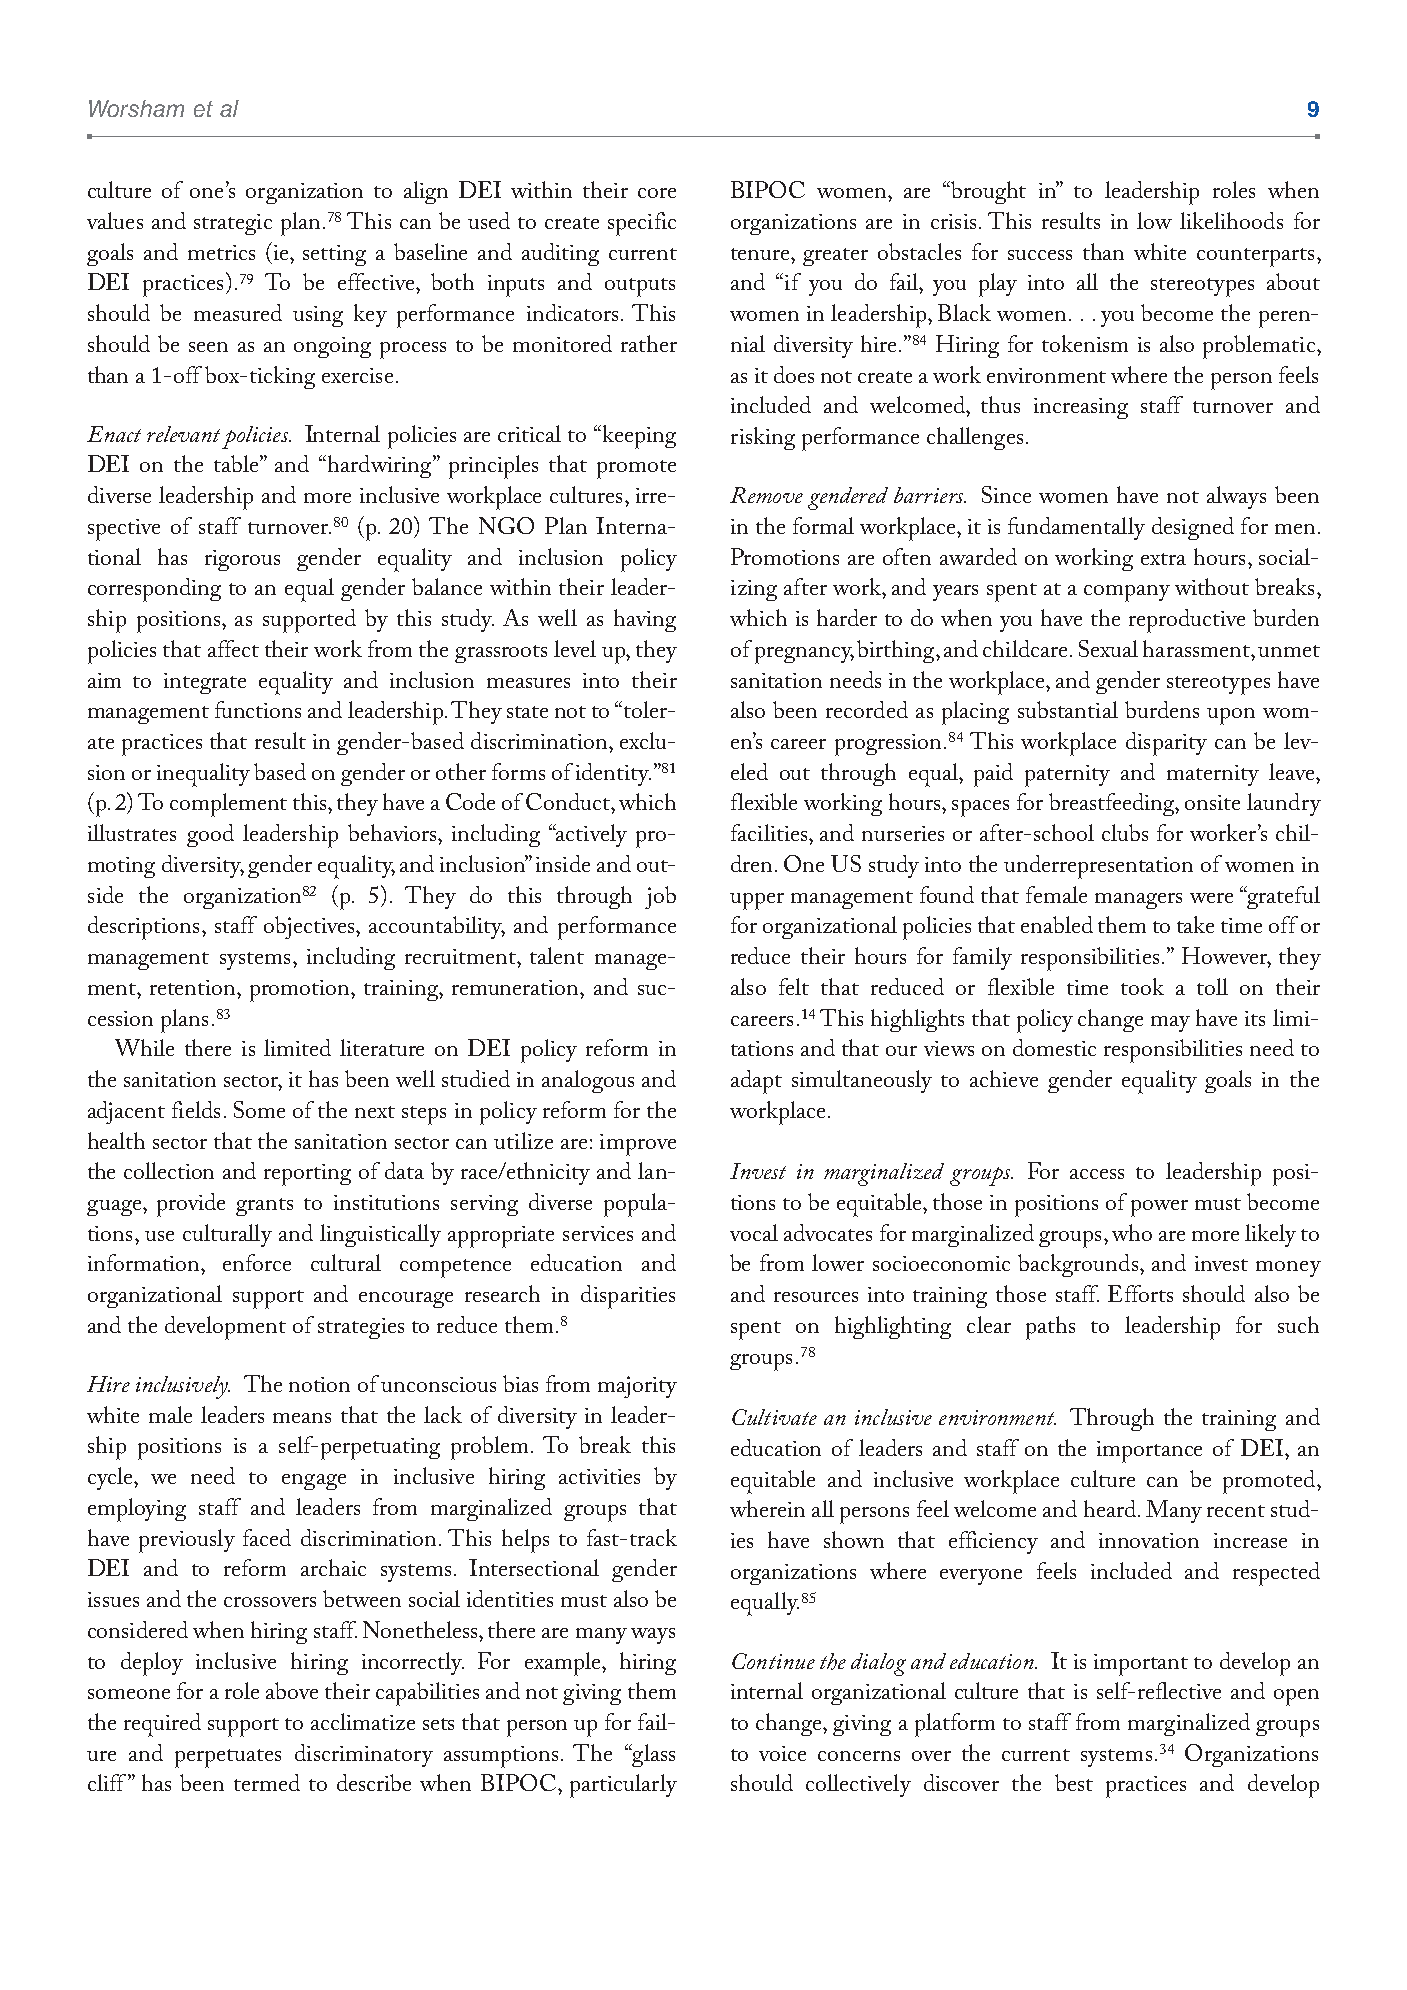 The height and width of the image is (1990, 1407). What do you see at coordinates (1231, 220) in the image?
I see `likelihoods` at bounding box center [1231, 220].
